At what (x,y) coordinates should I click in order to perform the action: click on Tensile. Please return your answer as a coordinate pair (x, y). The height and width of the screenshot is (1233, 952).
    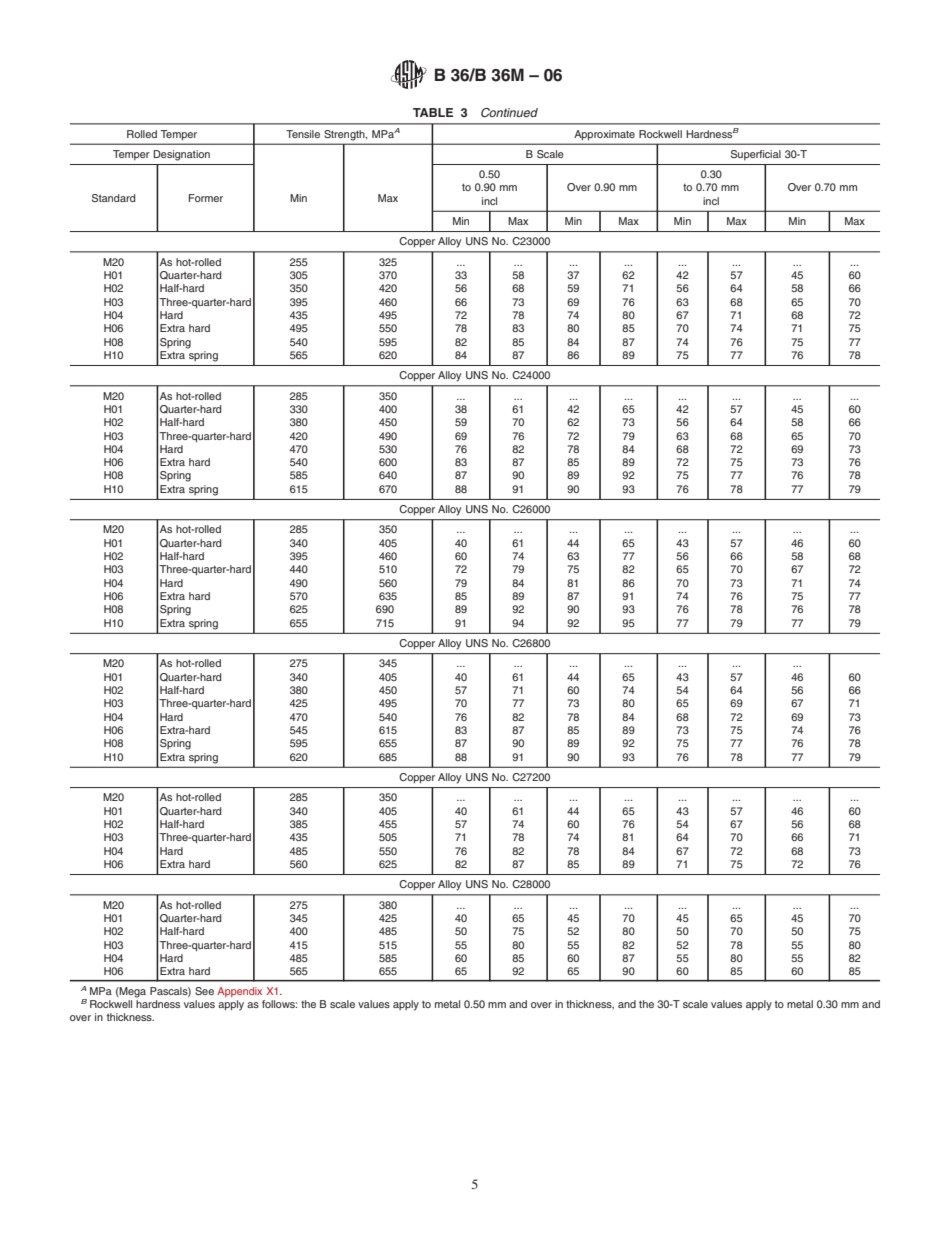
    Looking at the image, I should click on (303, 134).
